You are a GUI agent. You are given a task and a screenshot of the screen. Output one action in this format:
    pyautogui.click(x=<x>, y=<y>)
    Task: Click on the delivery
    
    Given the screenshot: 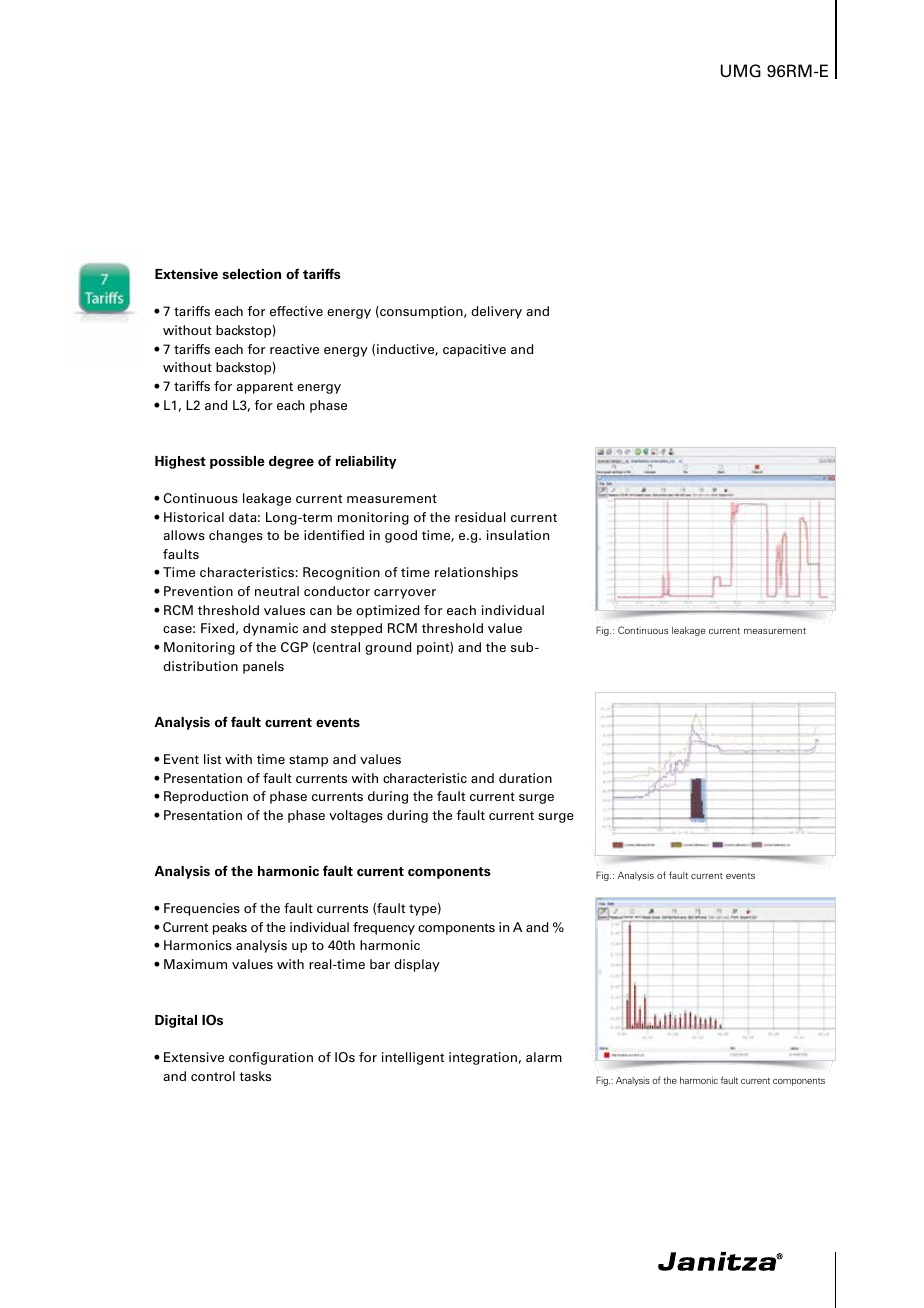 What is the action you would take?
    pyautogui.click(x=496, y=312)
